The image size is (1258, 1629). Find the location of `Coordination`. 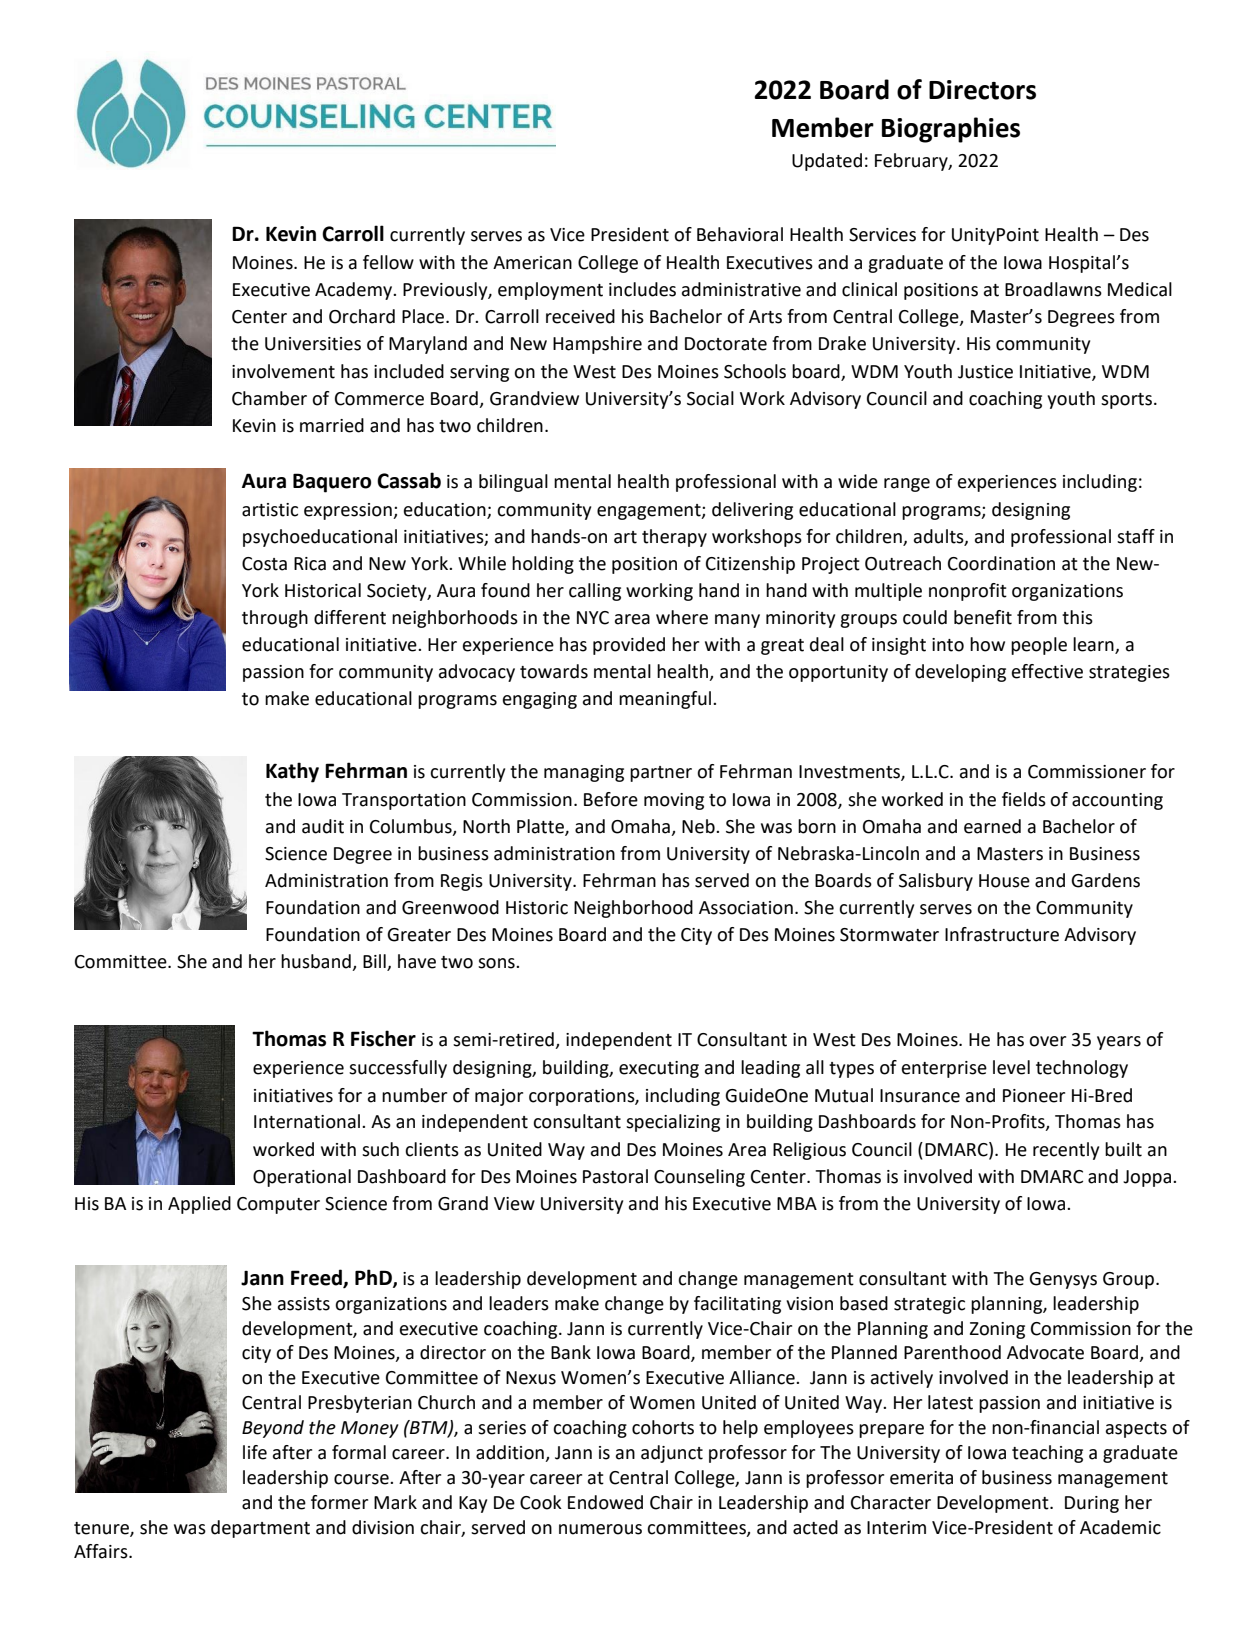

Coordination is located at coordinates (1001, 563).
